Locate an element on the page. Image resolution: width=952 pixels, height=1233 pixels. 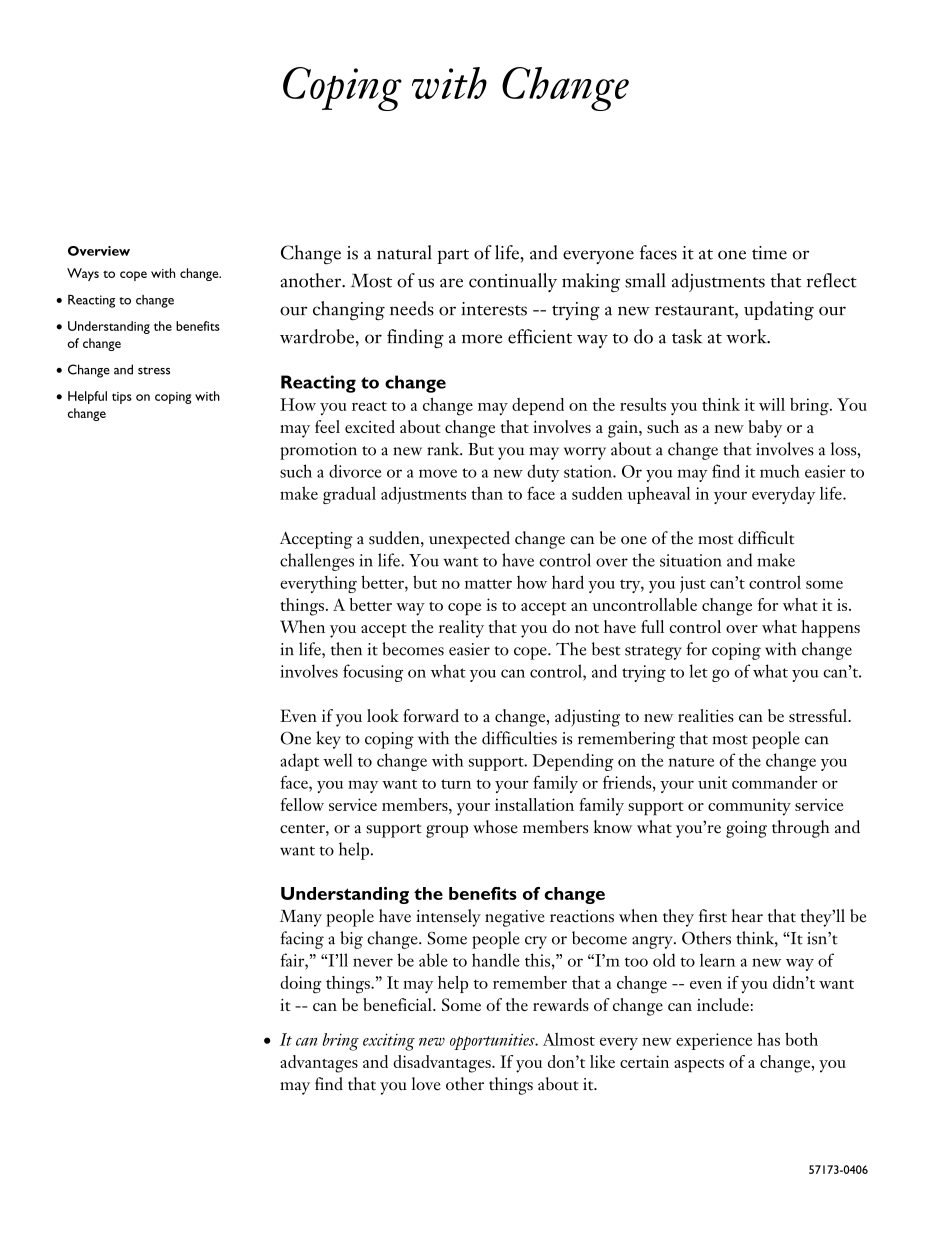
are is located at coordinates (451, 283).
